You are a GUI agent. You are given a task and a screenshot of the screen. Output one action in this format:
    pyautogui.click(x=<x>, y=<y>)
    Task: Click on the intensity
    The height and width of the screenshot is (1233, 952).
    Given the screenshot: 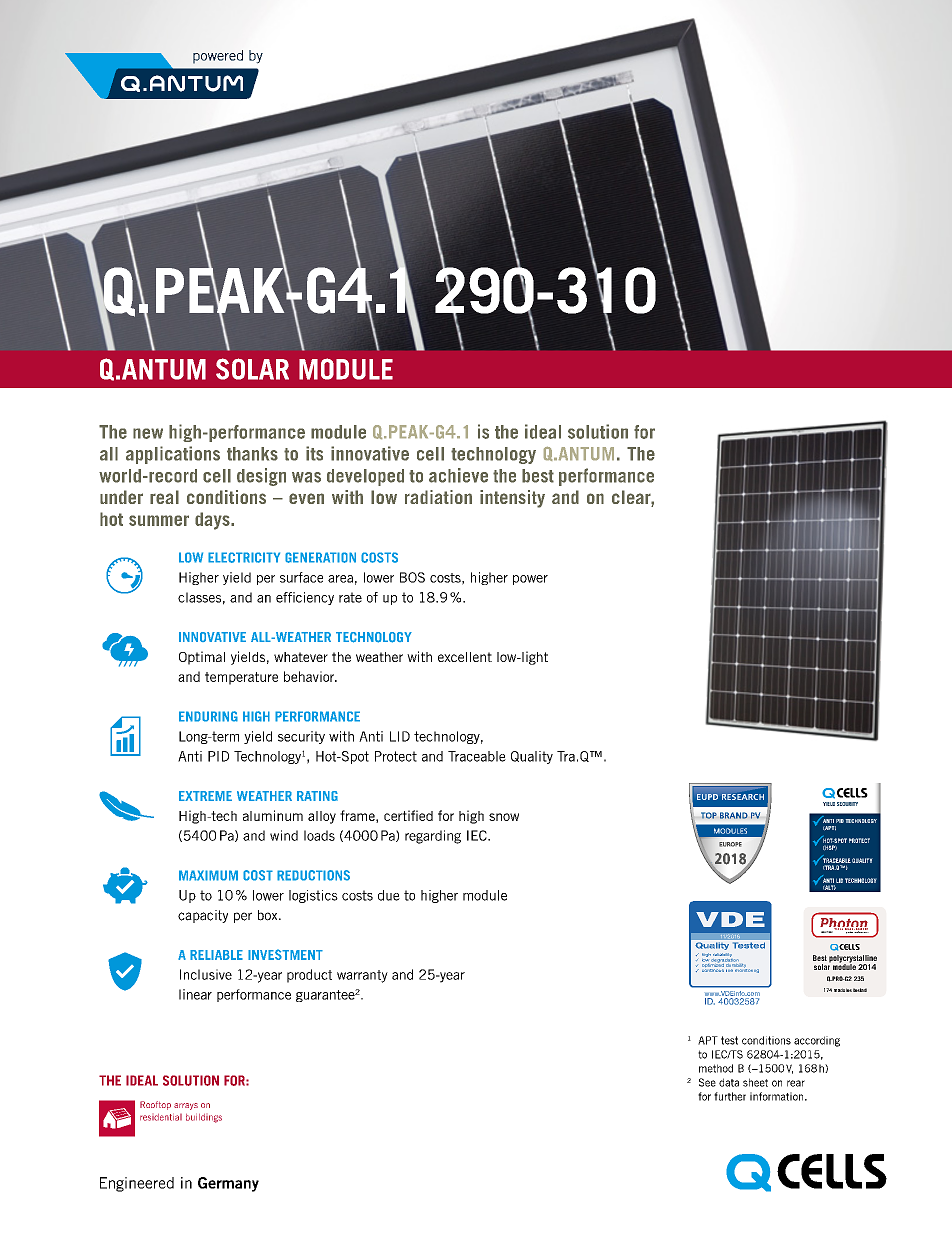 What is the action you would take?
    pyautogui.click(x=512, y=499)
